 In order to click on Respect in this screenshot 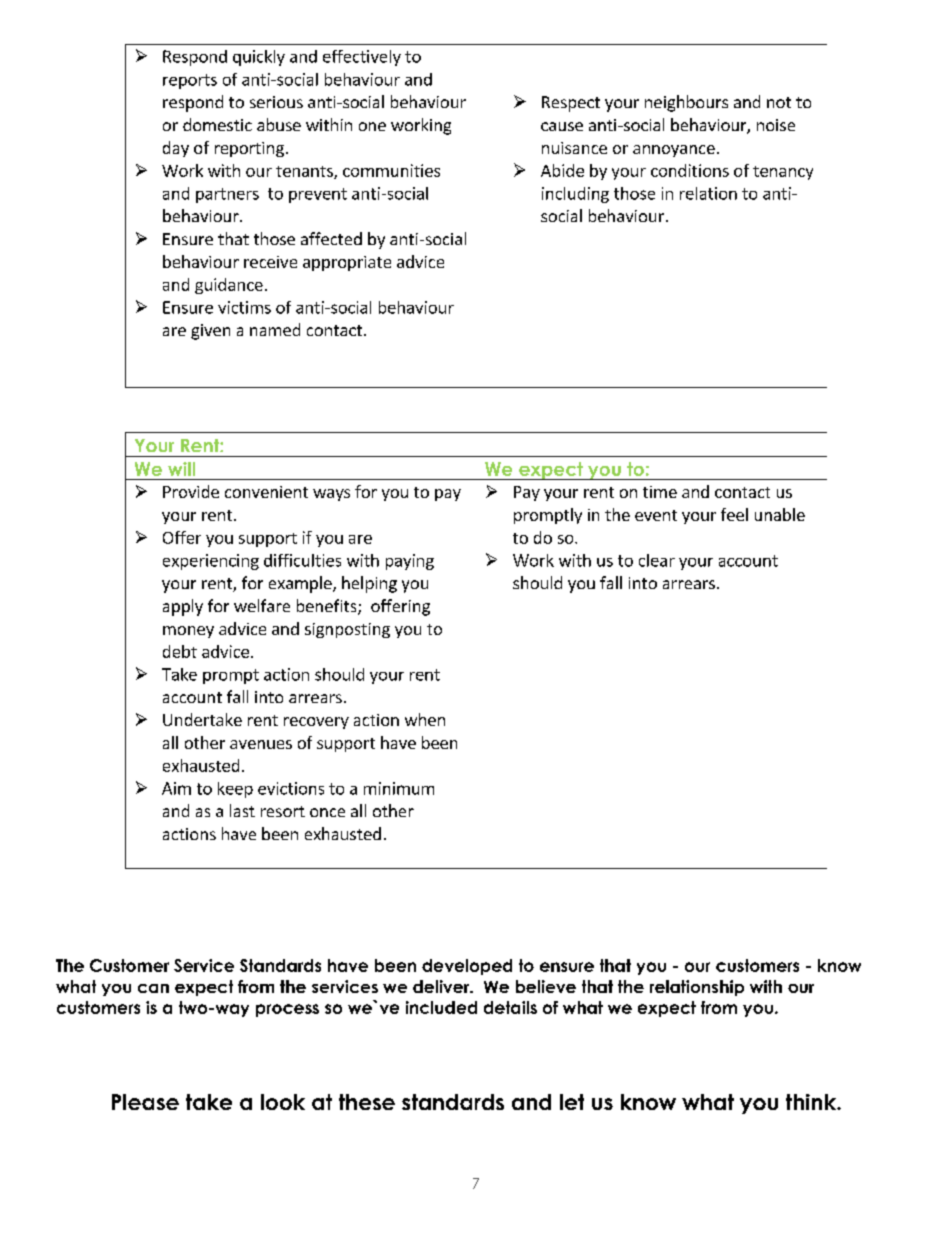, I will do `click(571, 104)`.
